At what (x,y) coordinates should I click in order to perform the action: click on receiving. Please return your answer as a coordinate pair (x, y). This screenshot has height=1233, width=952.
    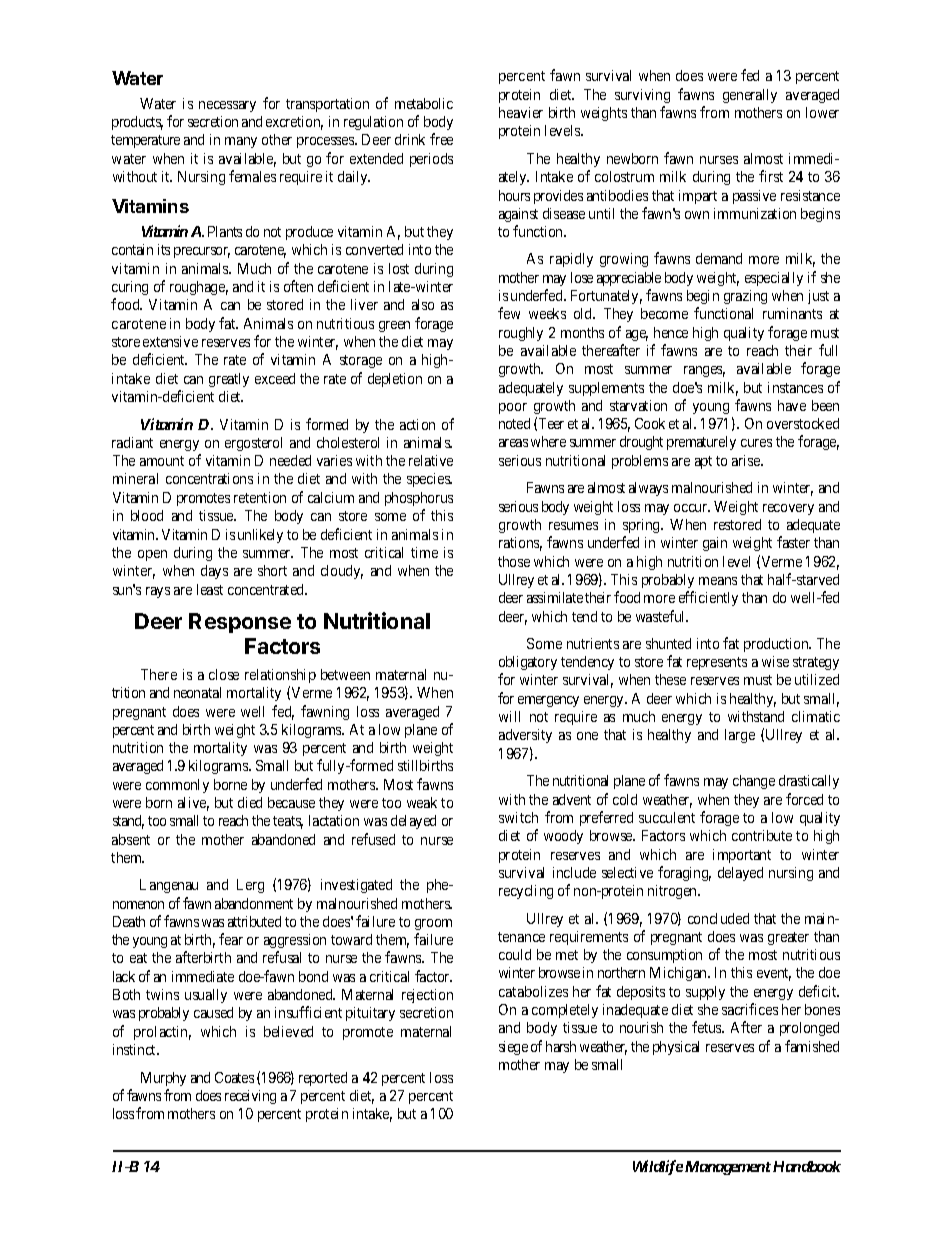
    Looking at the image, I should click on (250, 1097).
